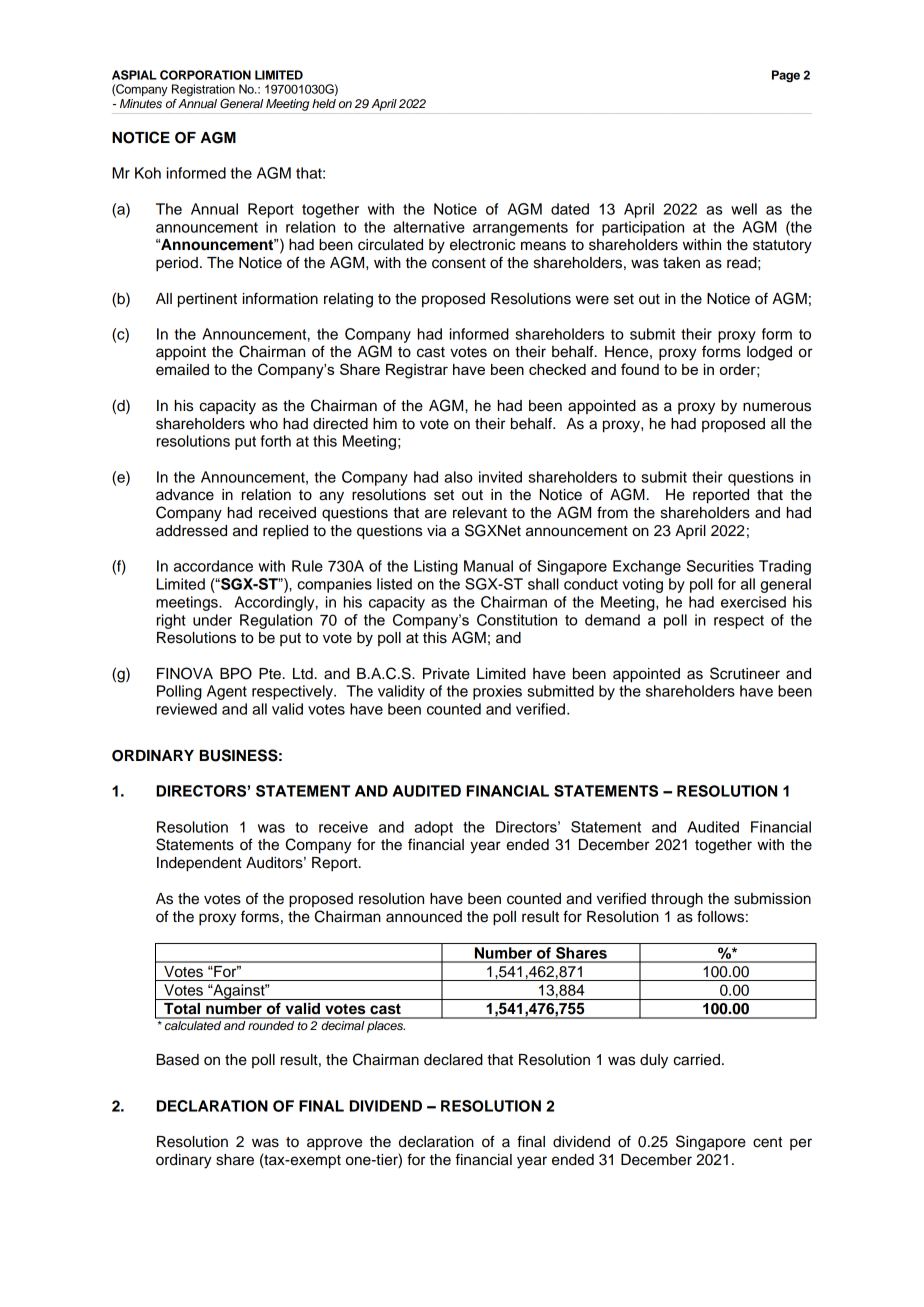 This page has height=1307, width=924. What do you see at coordinates (203, 91) in the page?
I see `Registration` at bounding box center [203, 91].
